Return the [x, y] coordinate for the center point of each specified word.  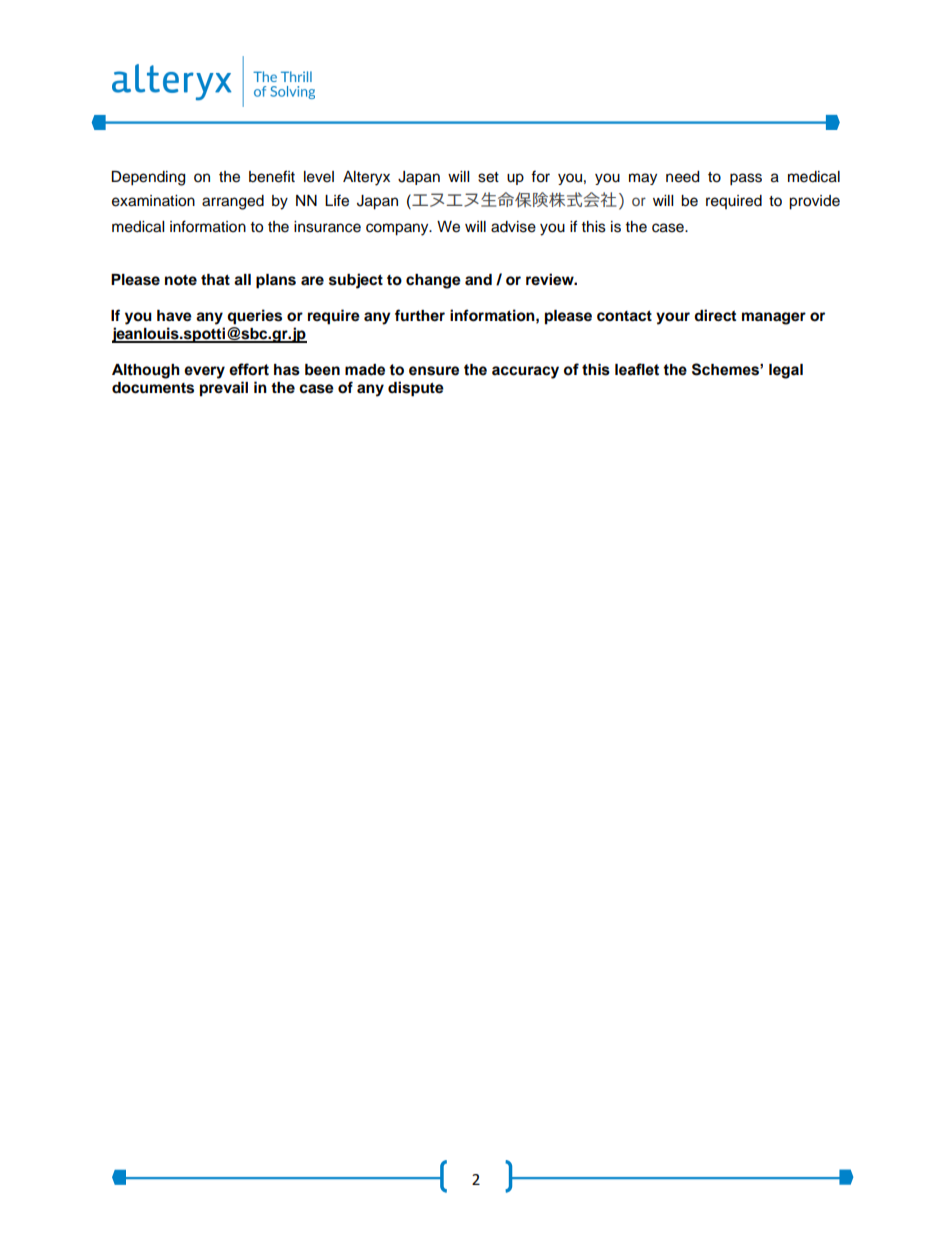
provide [814, 202]
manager [774, 318]
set [488, 177]
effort [249, 369]
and [478, 279]
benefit [272, 176]
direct [715, 315]
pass [746, 179]
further [420, 315]
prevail [224, 389]
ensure [434, 371]
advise [513, 227]
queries [254, 317]
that [215, 279]
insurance [327, 227]
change [433, 281]
